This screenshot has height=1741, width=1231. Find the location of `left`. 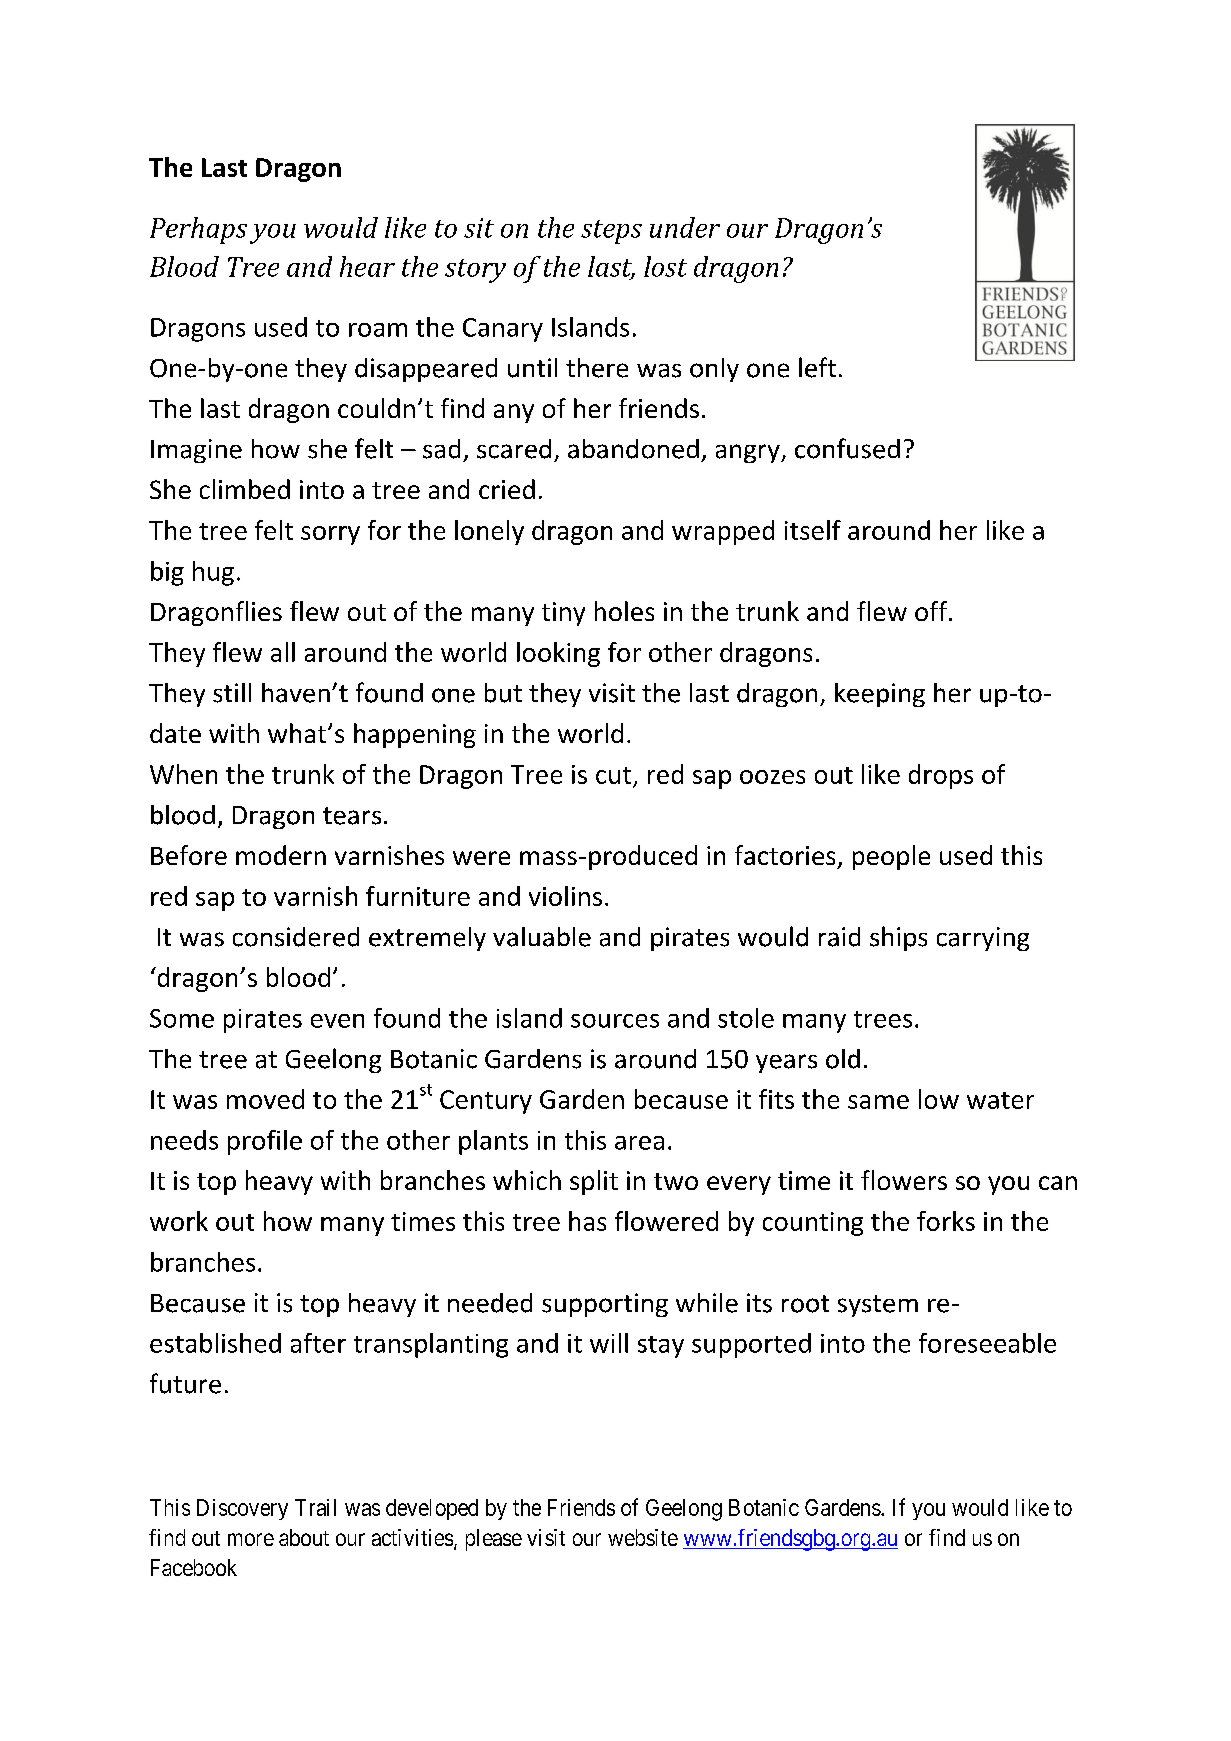

left is located at coordinates (817, 367).
